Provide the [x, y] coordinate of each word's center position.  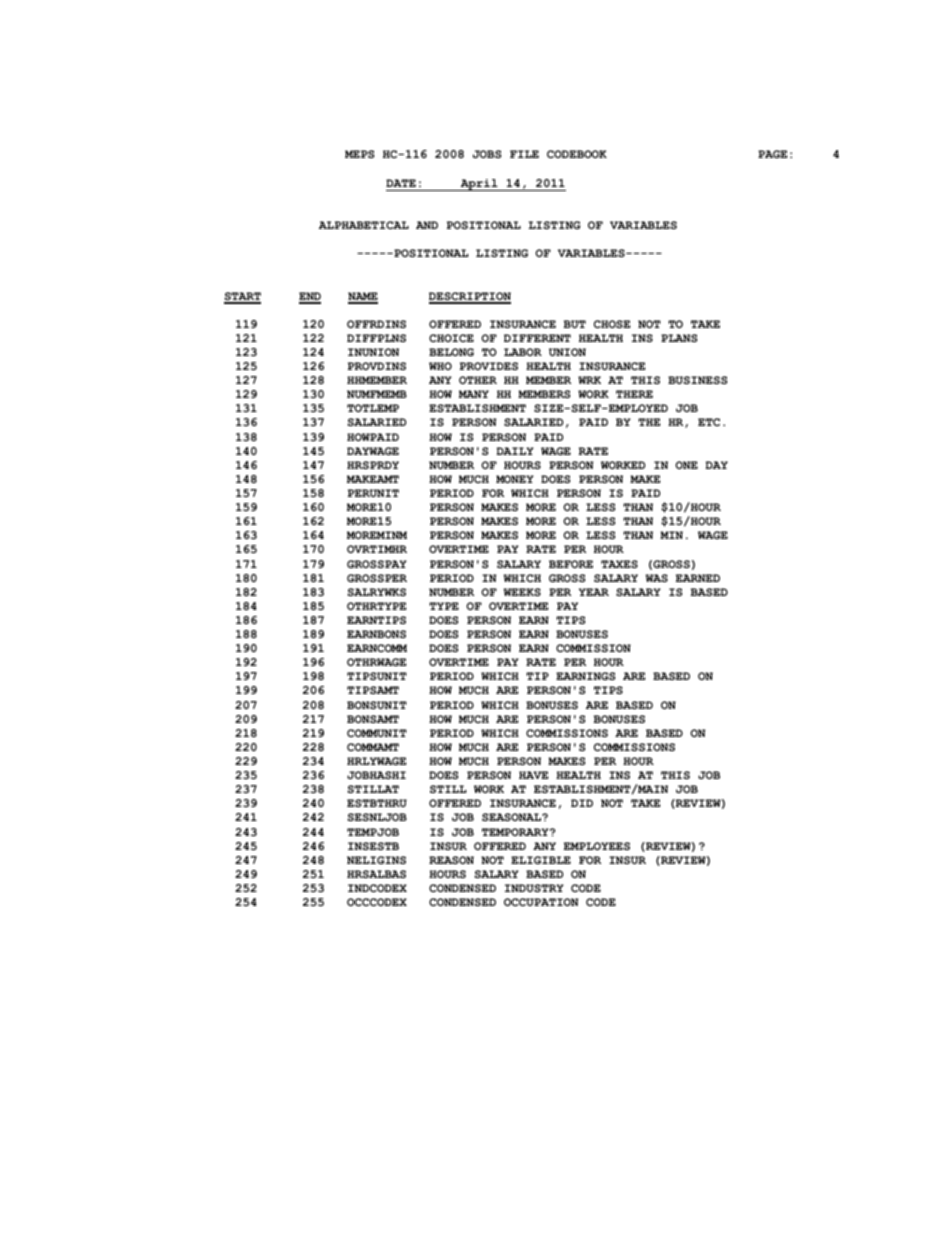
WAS [656, 578]
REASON [451, 860]
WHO [440, 366]
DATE [401, 183]
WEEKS [522, 592]
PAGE [772, 154]
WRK [589, 380]
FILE [524, 154]
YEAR [594, 592]
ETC [709, 422]
